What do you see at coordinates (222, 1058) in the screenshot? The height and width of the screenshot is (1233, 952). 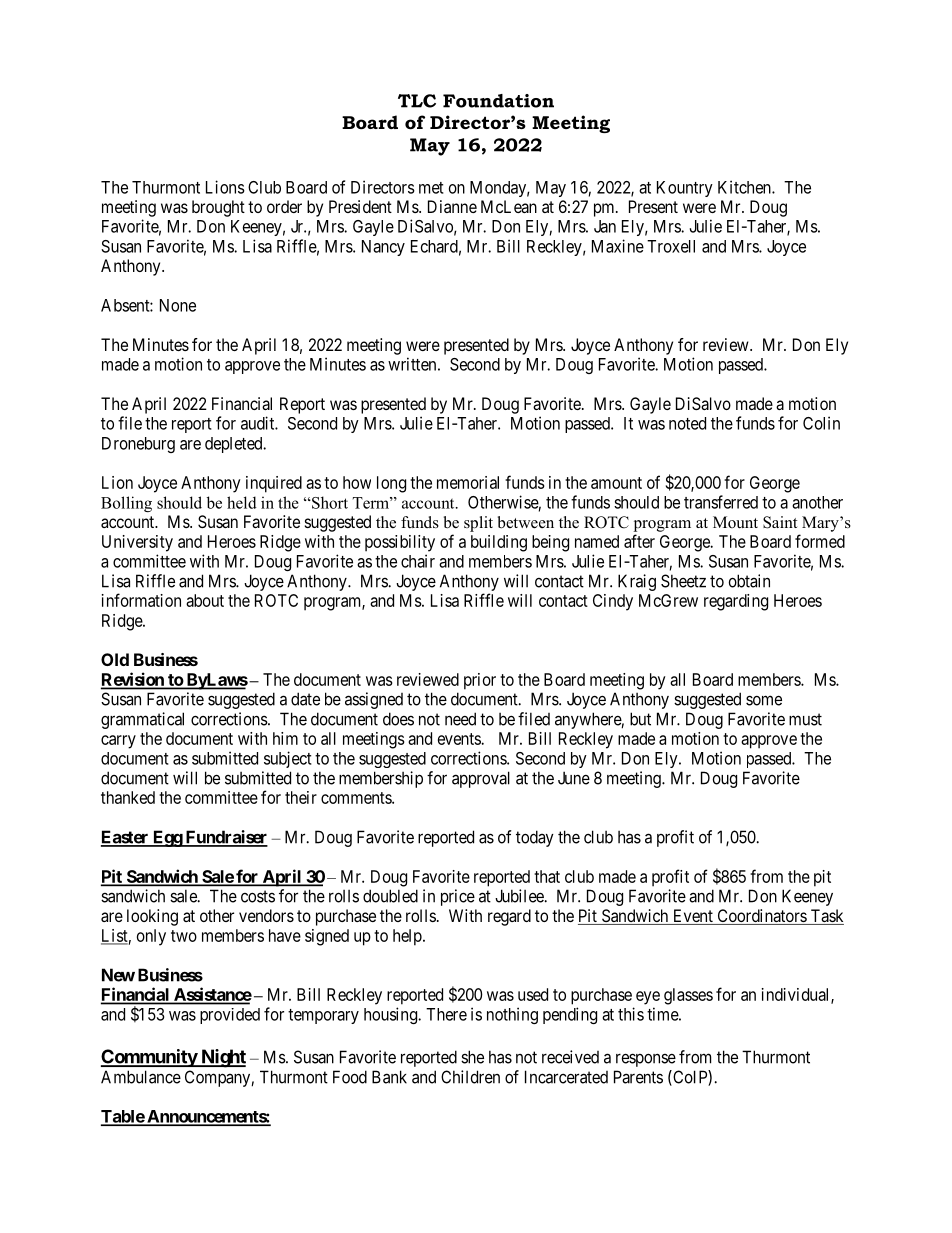 I see `Night` at bounding box center [222, 1058].
